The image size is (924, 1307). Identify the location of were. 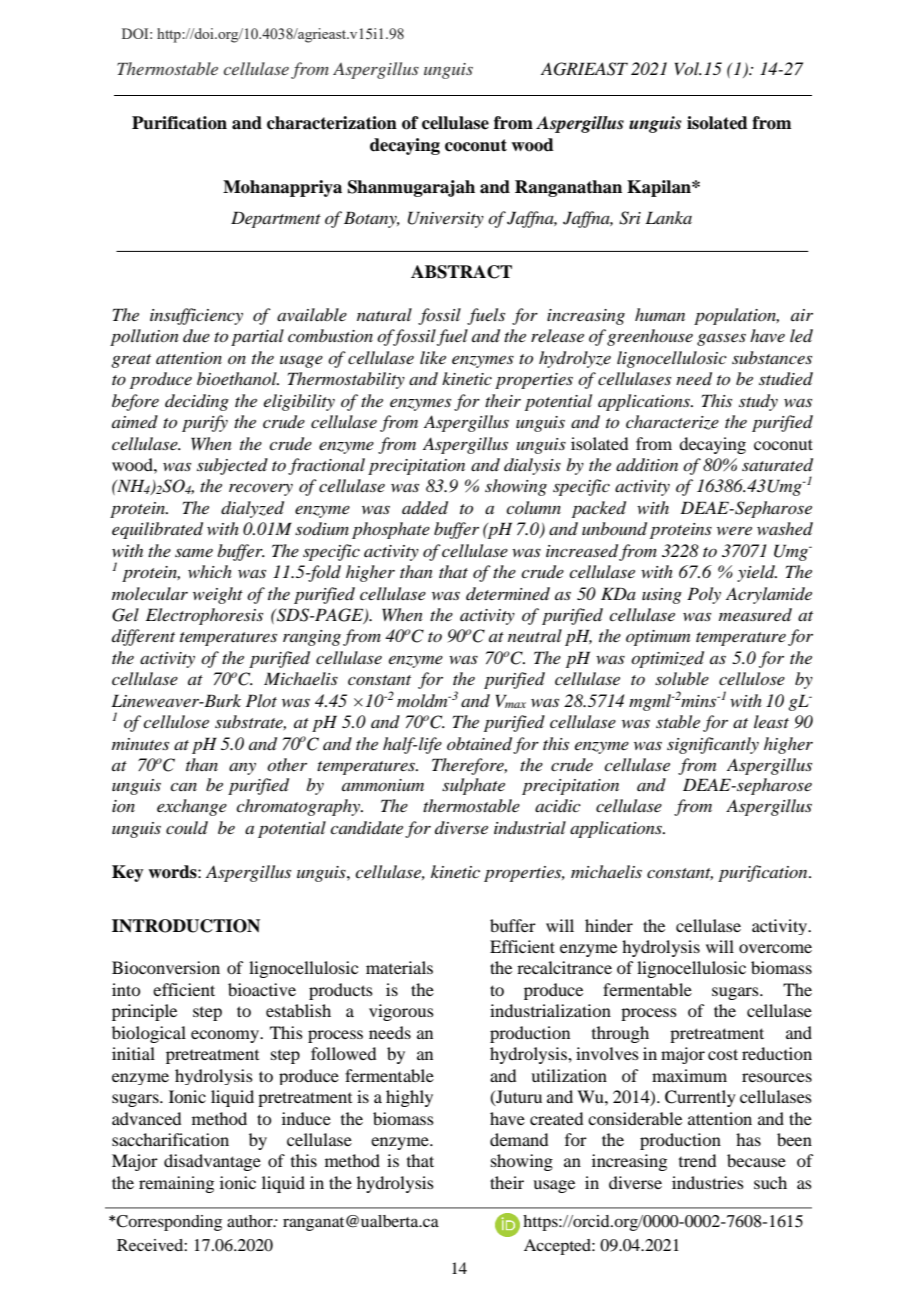
(734, 531).
